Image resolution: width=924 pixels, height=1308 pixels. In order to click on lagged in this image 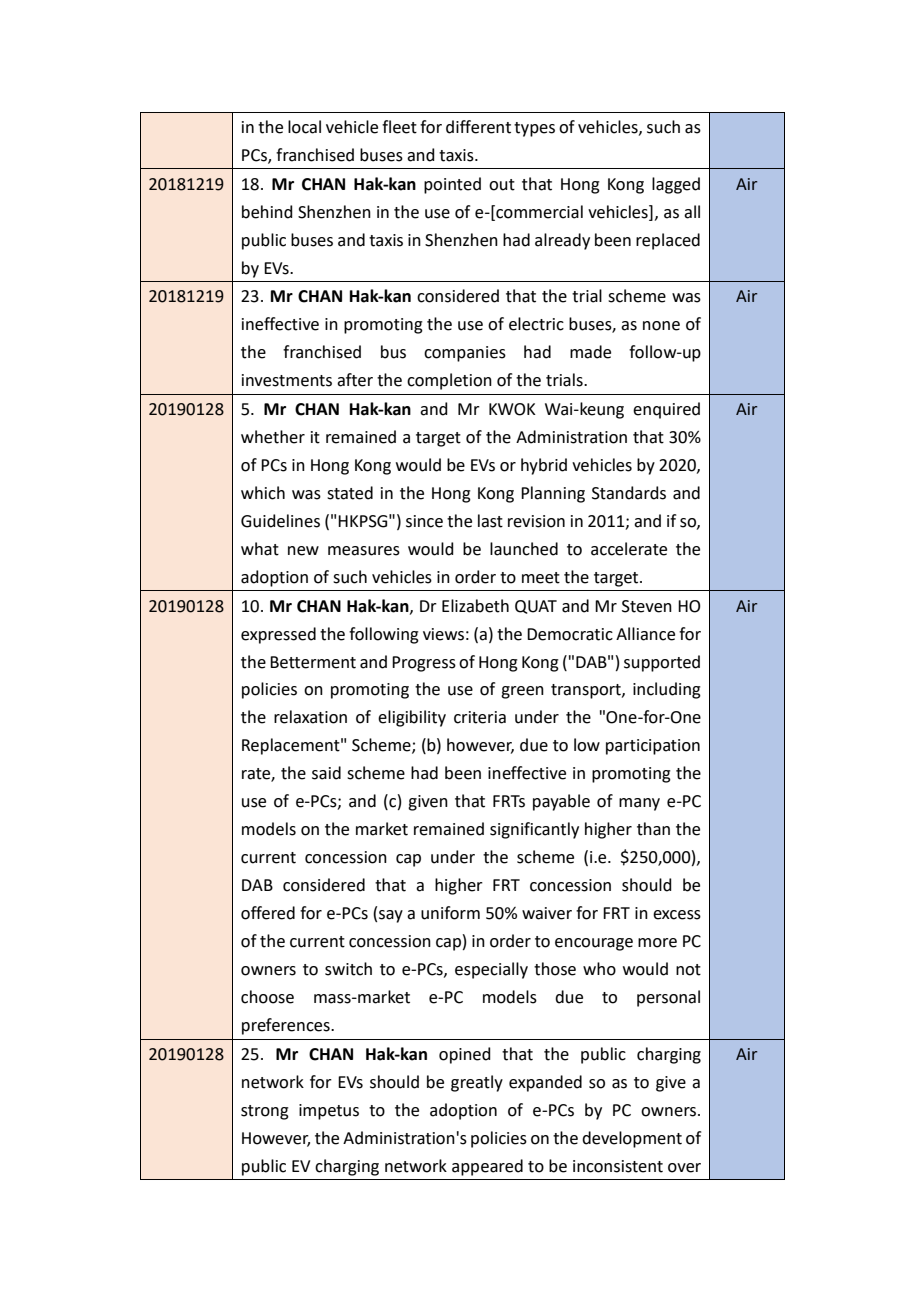, I will do `click(676, 185)`.
